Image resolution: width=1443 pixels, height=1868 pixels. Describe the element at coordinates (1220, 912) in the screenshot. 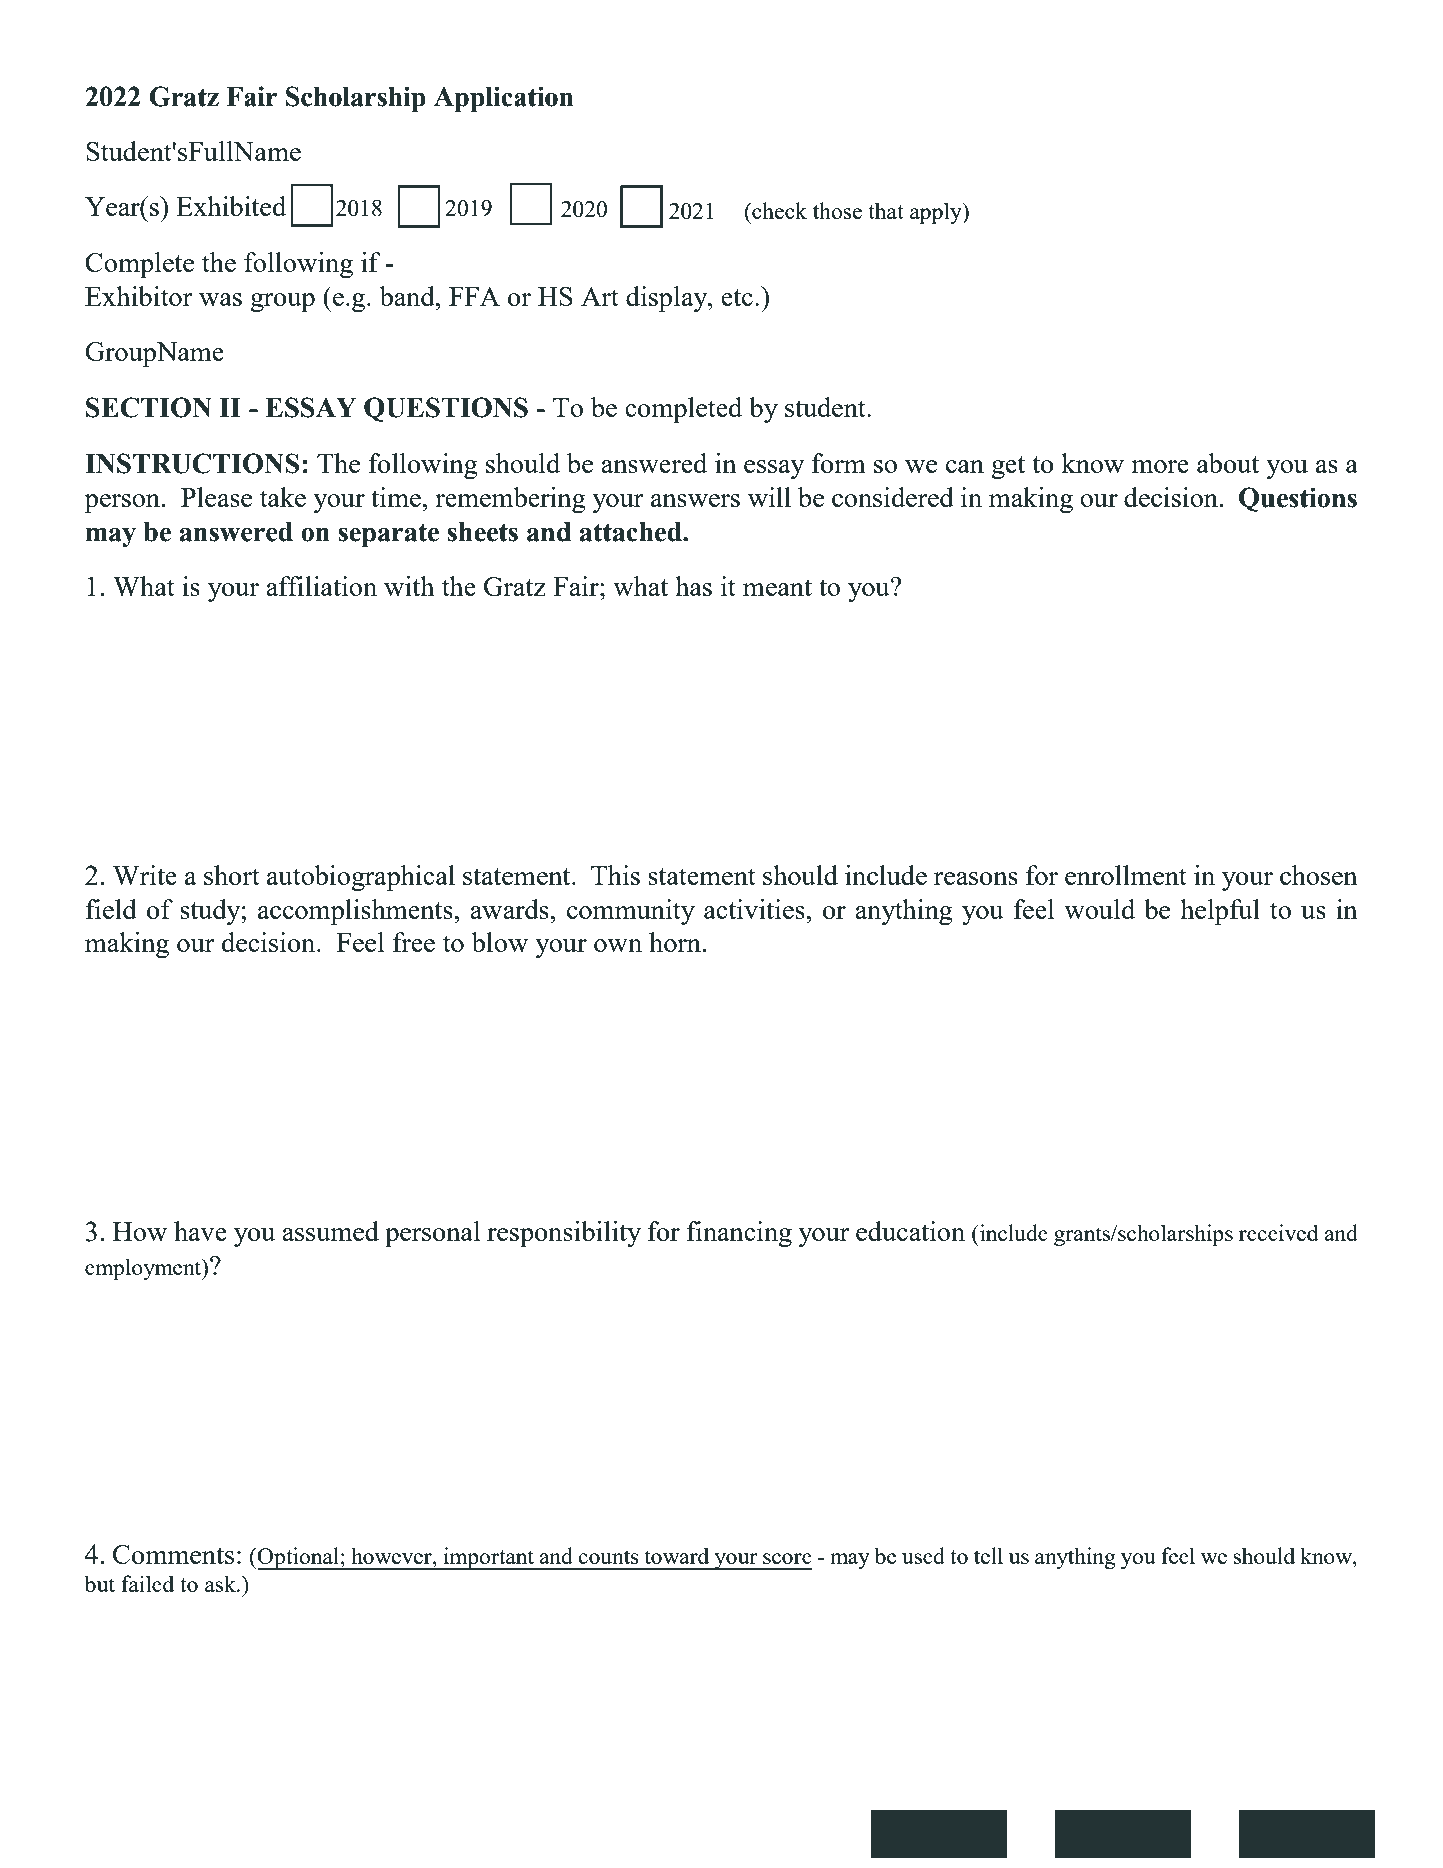

I see `helpful` at that location.
